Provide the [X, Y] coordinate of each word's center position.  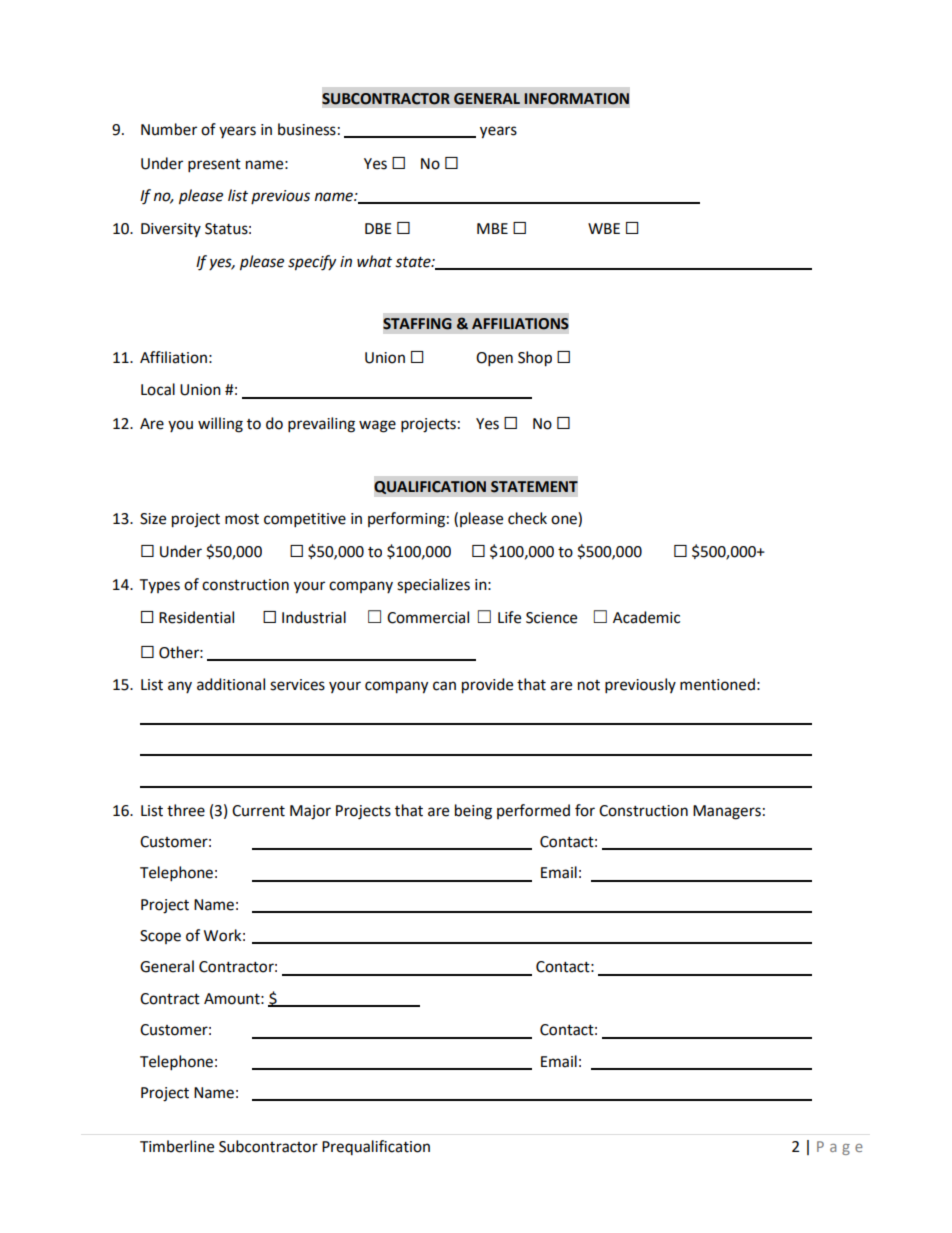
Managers [727, 812]
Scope [160, 937]
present [214, 166]
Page [840, 1148]
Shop [535, 359]
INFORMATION [576, 99]
